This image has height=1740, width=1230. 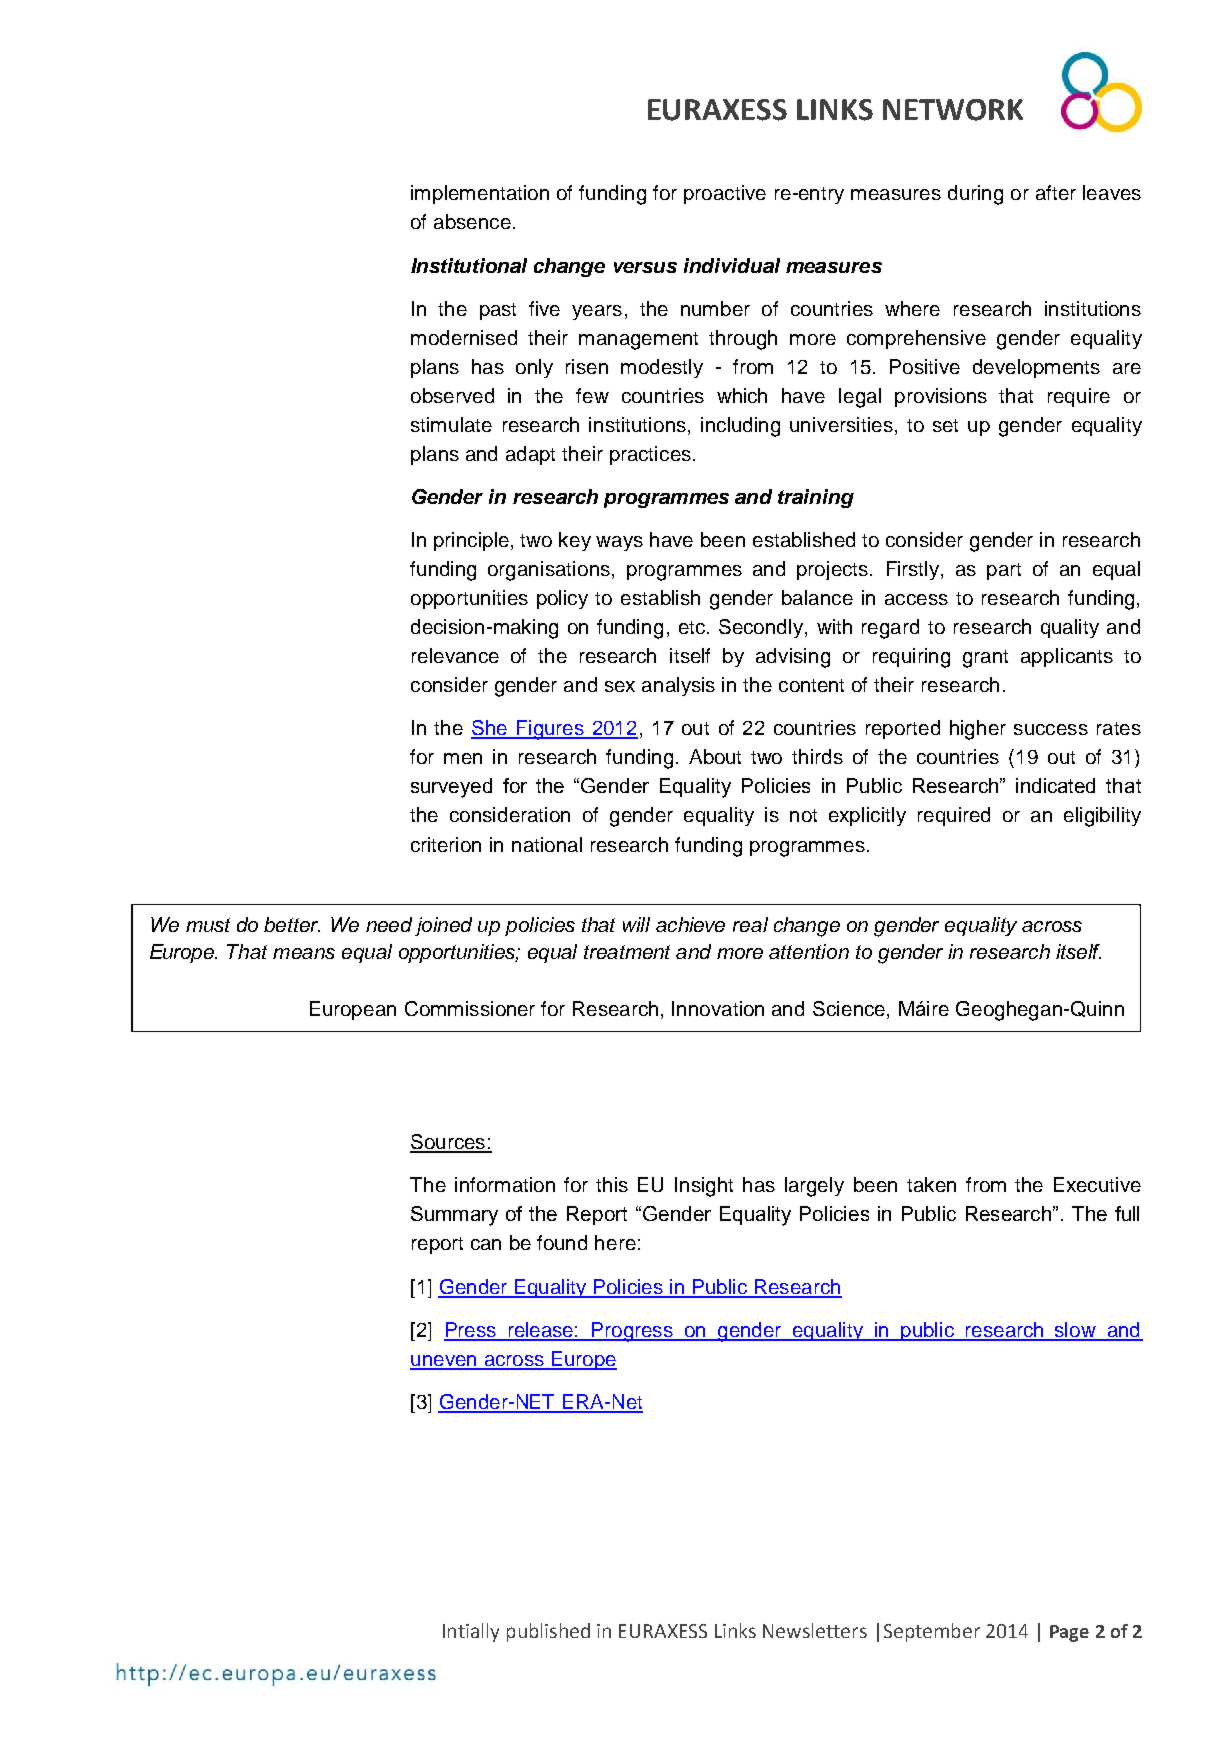 I want to click on eligibility, so click(x=1102, y=817).
